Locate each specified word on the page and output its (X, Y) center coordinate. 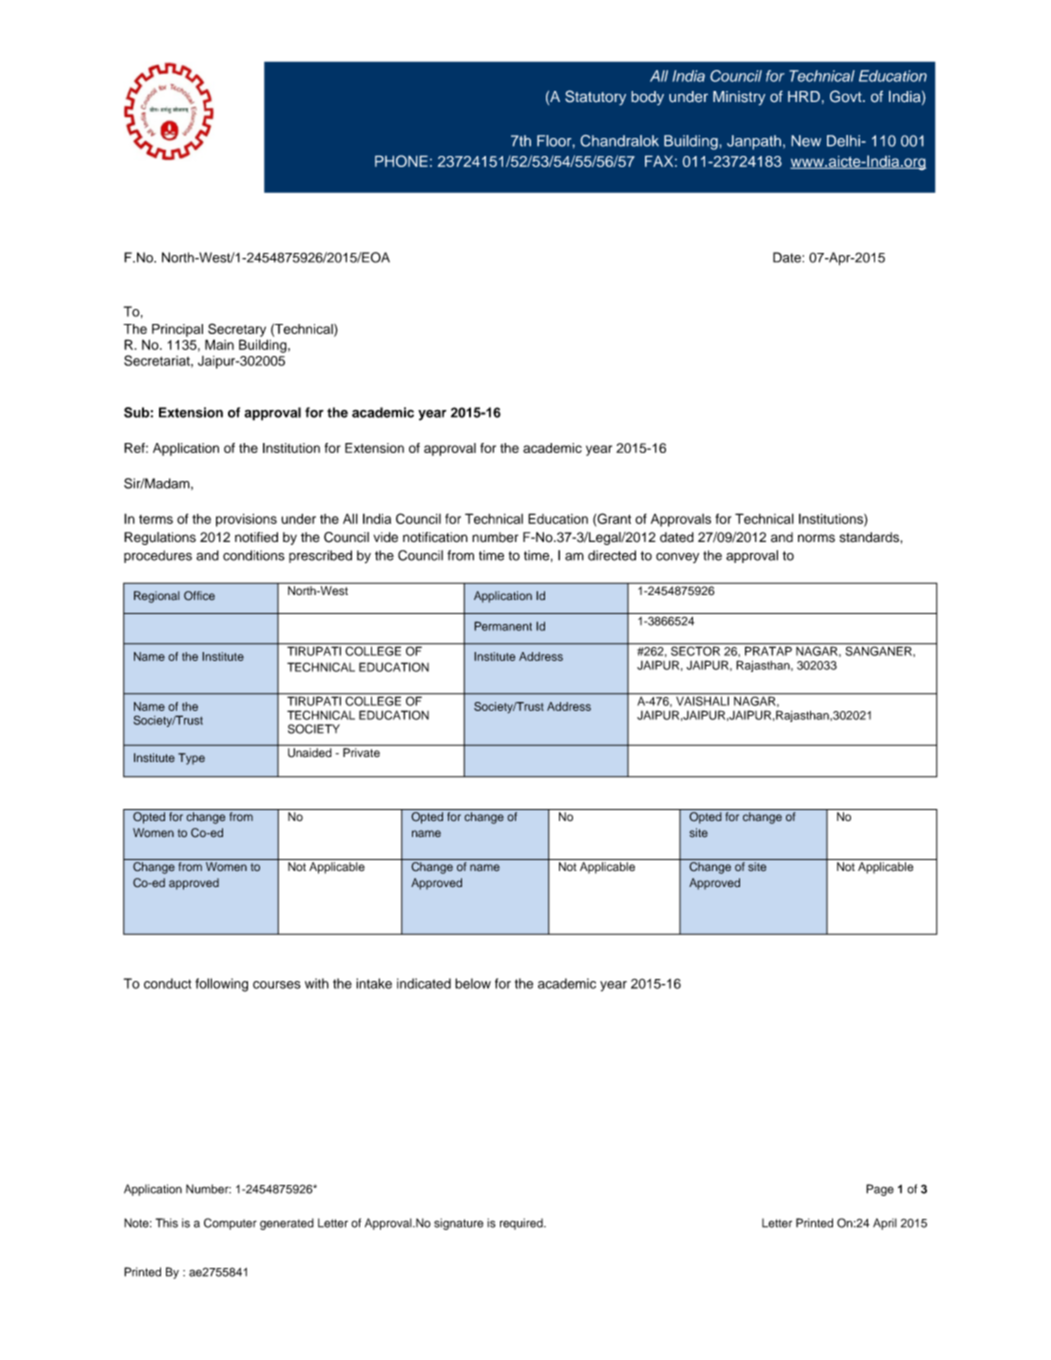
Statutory (595, 98)
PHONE (401, 161)
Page (880, 1190)
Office (199, 596)
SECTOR (696, 650)
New (806, 141)
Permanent (503, 626)
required (522, 1224)
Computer (230, 1224)
